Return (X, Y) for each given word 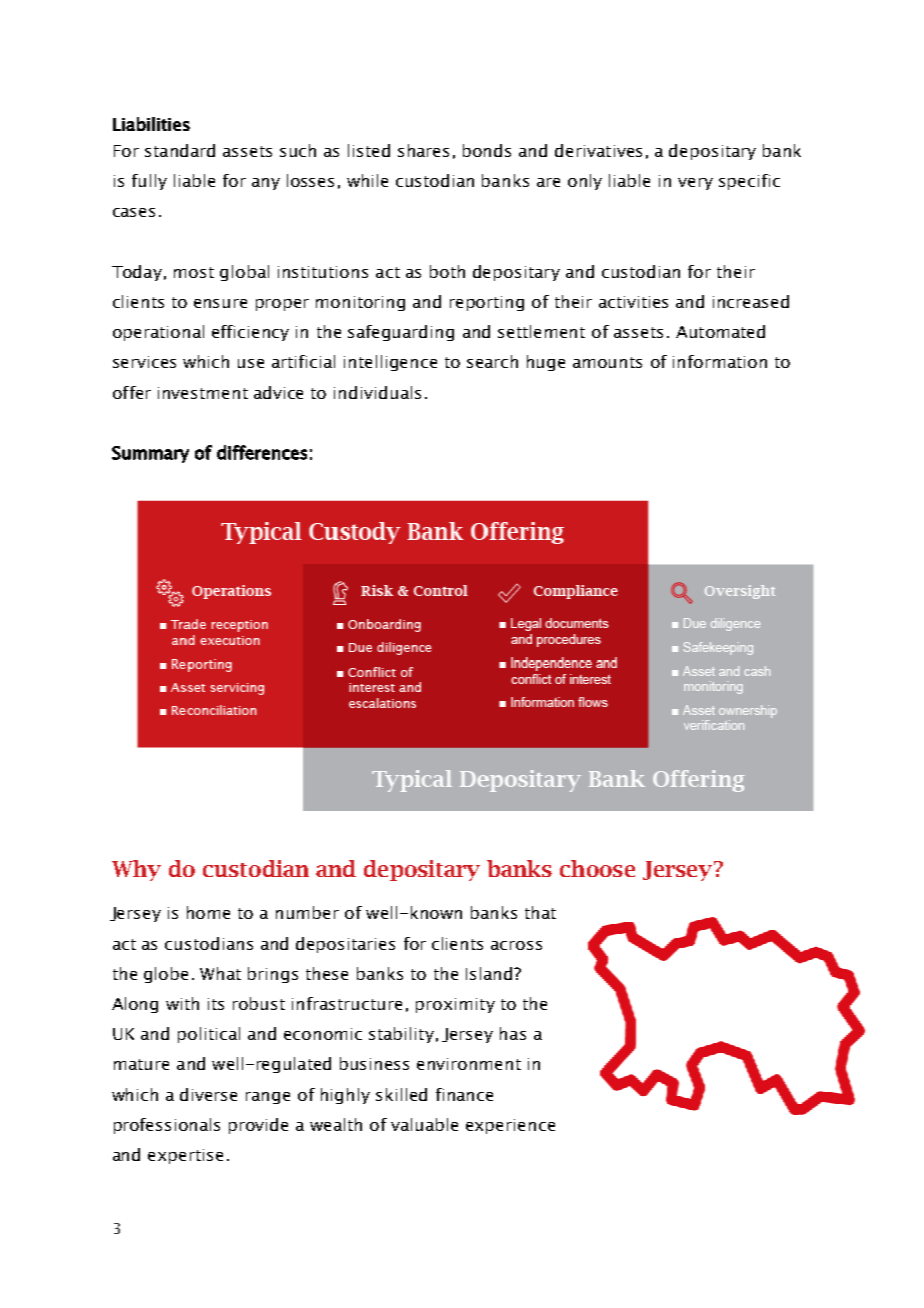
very (695, 184)
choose (597, 868)
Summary (150, 454)
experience (510, 1126)
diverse (208, 1094)
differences (262, 452)
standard (180, 150)
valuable (424, 1124)
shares (423, 150)
